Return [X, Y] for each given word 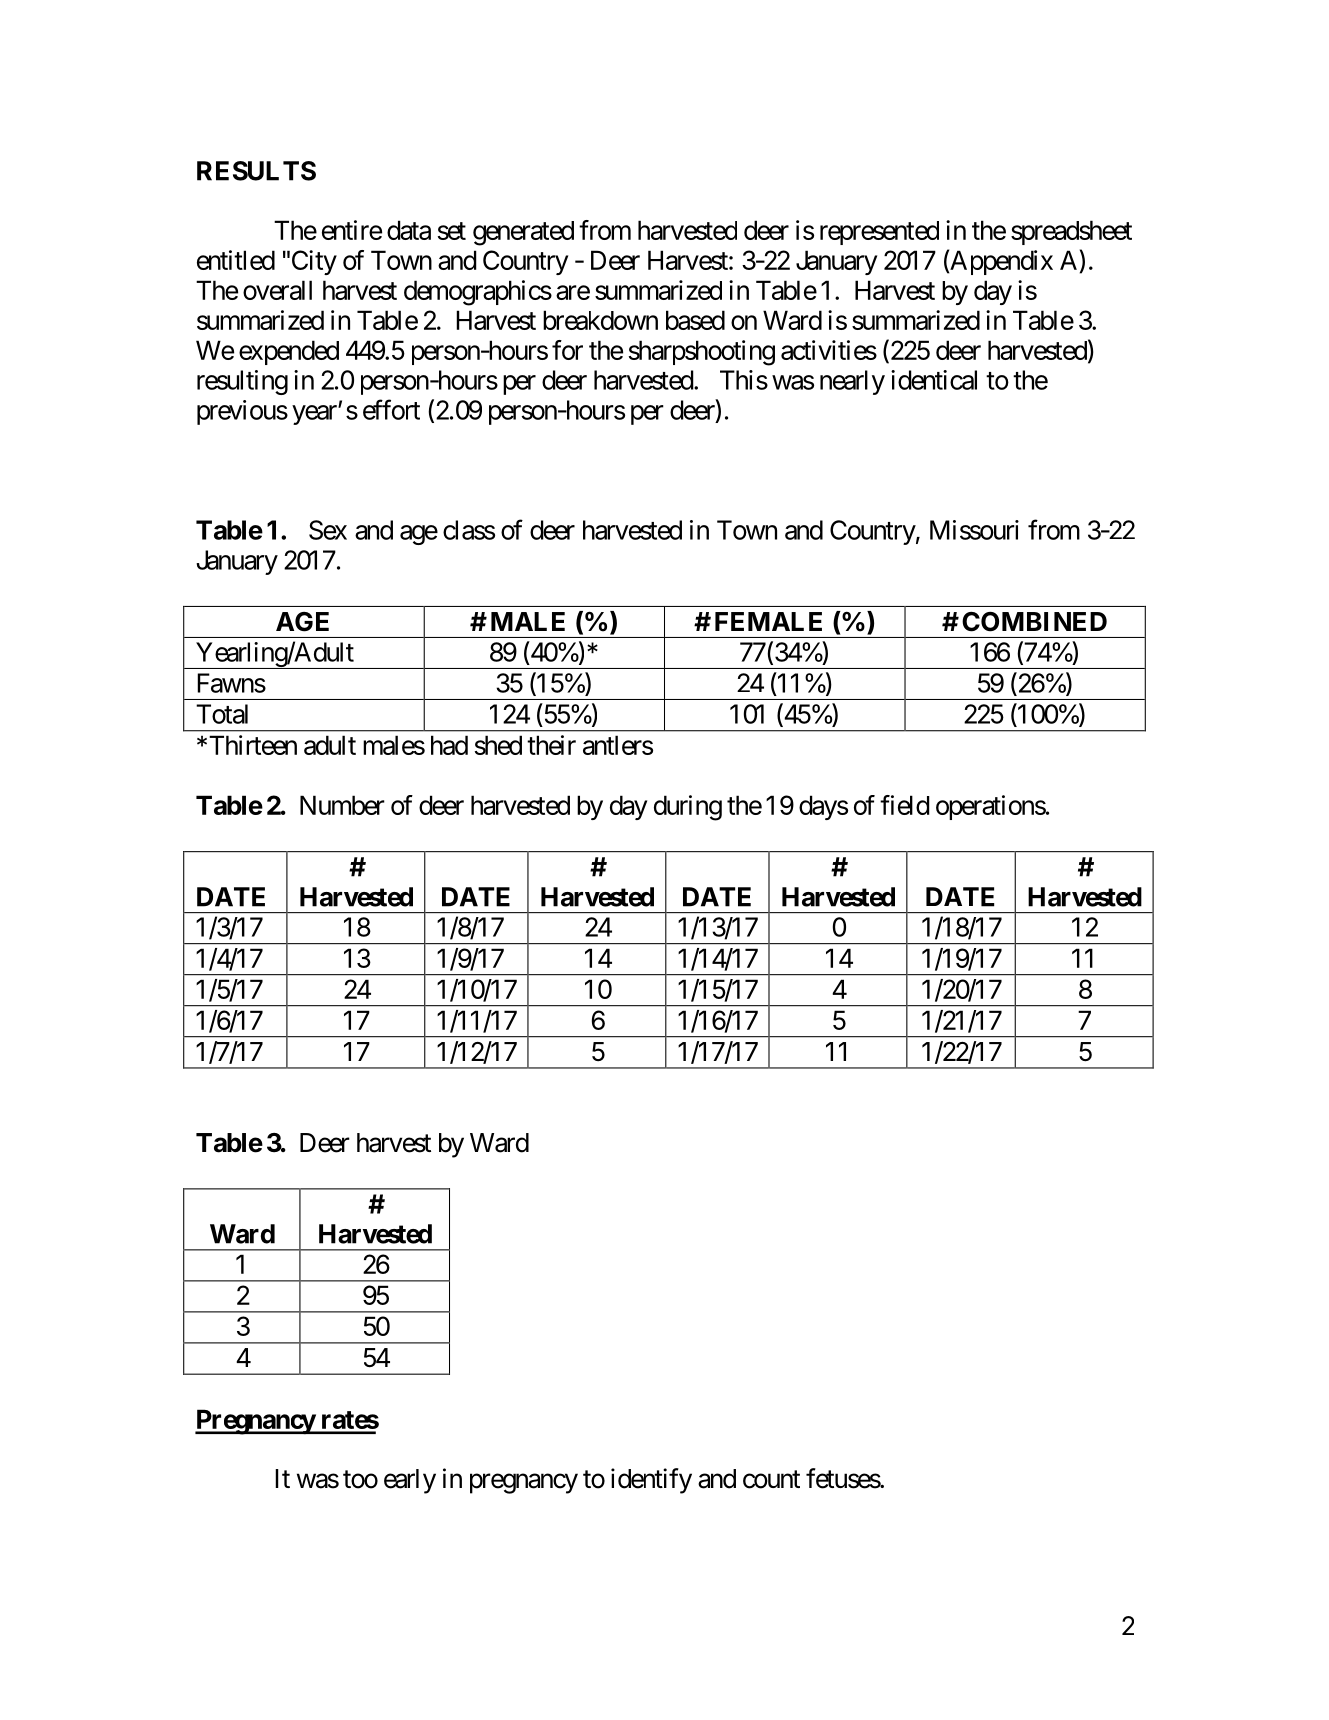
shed [498, 745]
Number [342, 805]
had [449, 745]
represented [879, 233]
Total [222, 714]
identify [651, 1481]
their [551, 745]
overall [277, 290]
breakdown [600, 320]
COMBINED [1034, 622]
